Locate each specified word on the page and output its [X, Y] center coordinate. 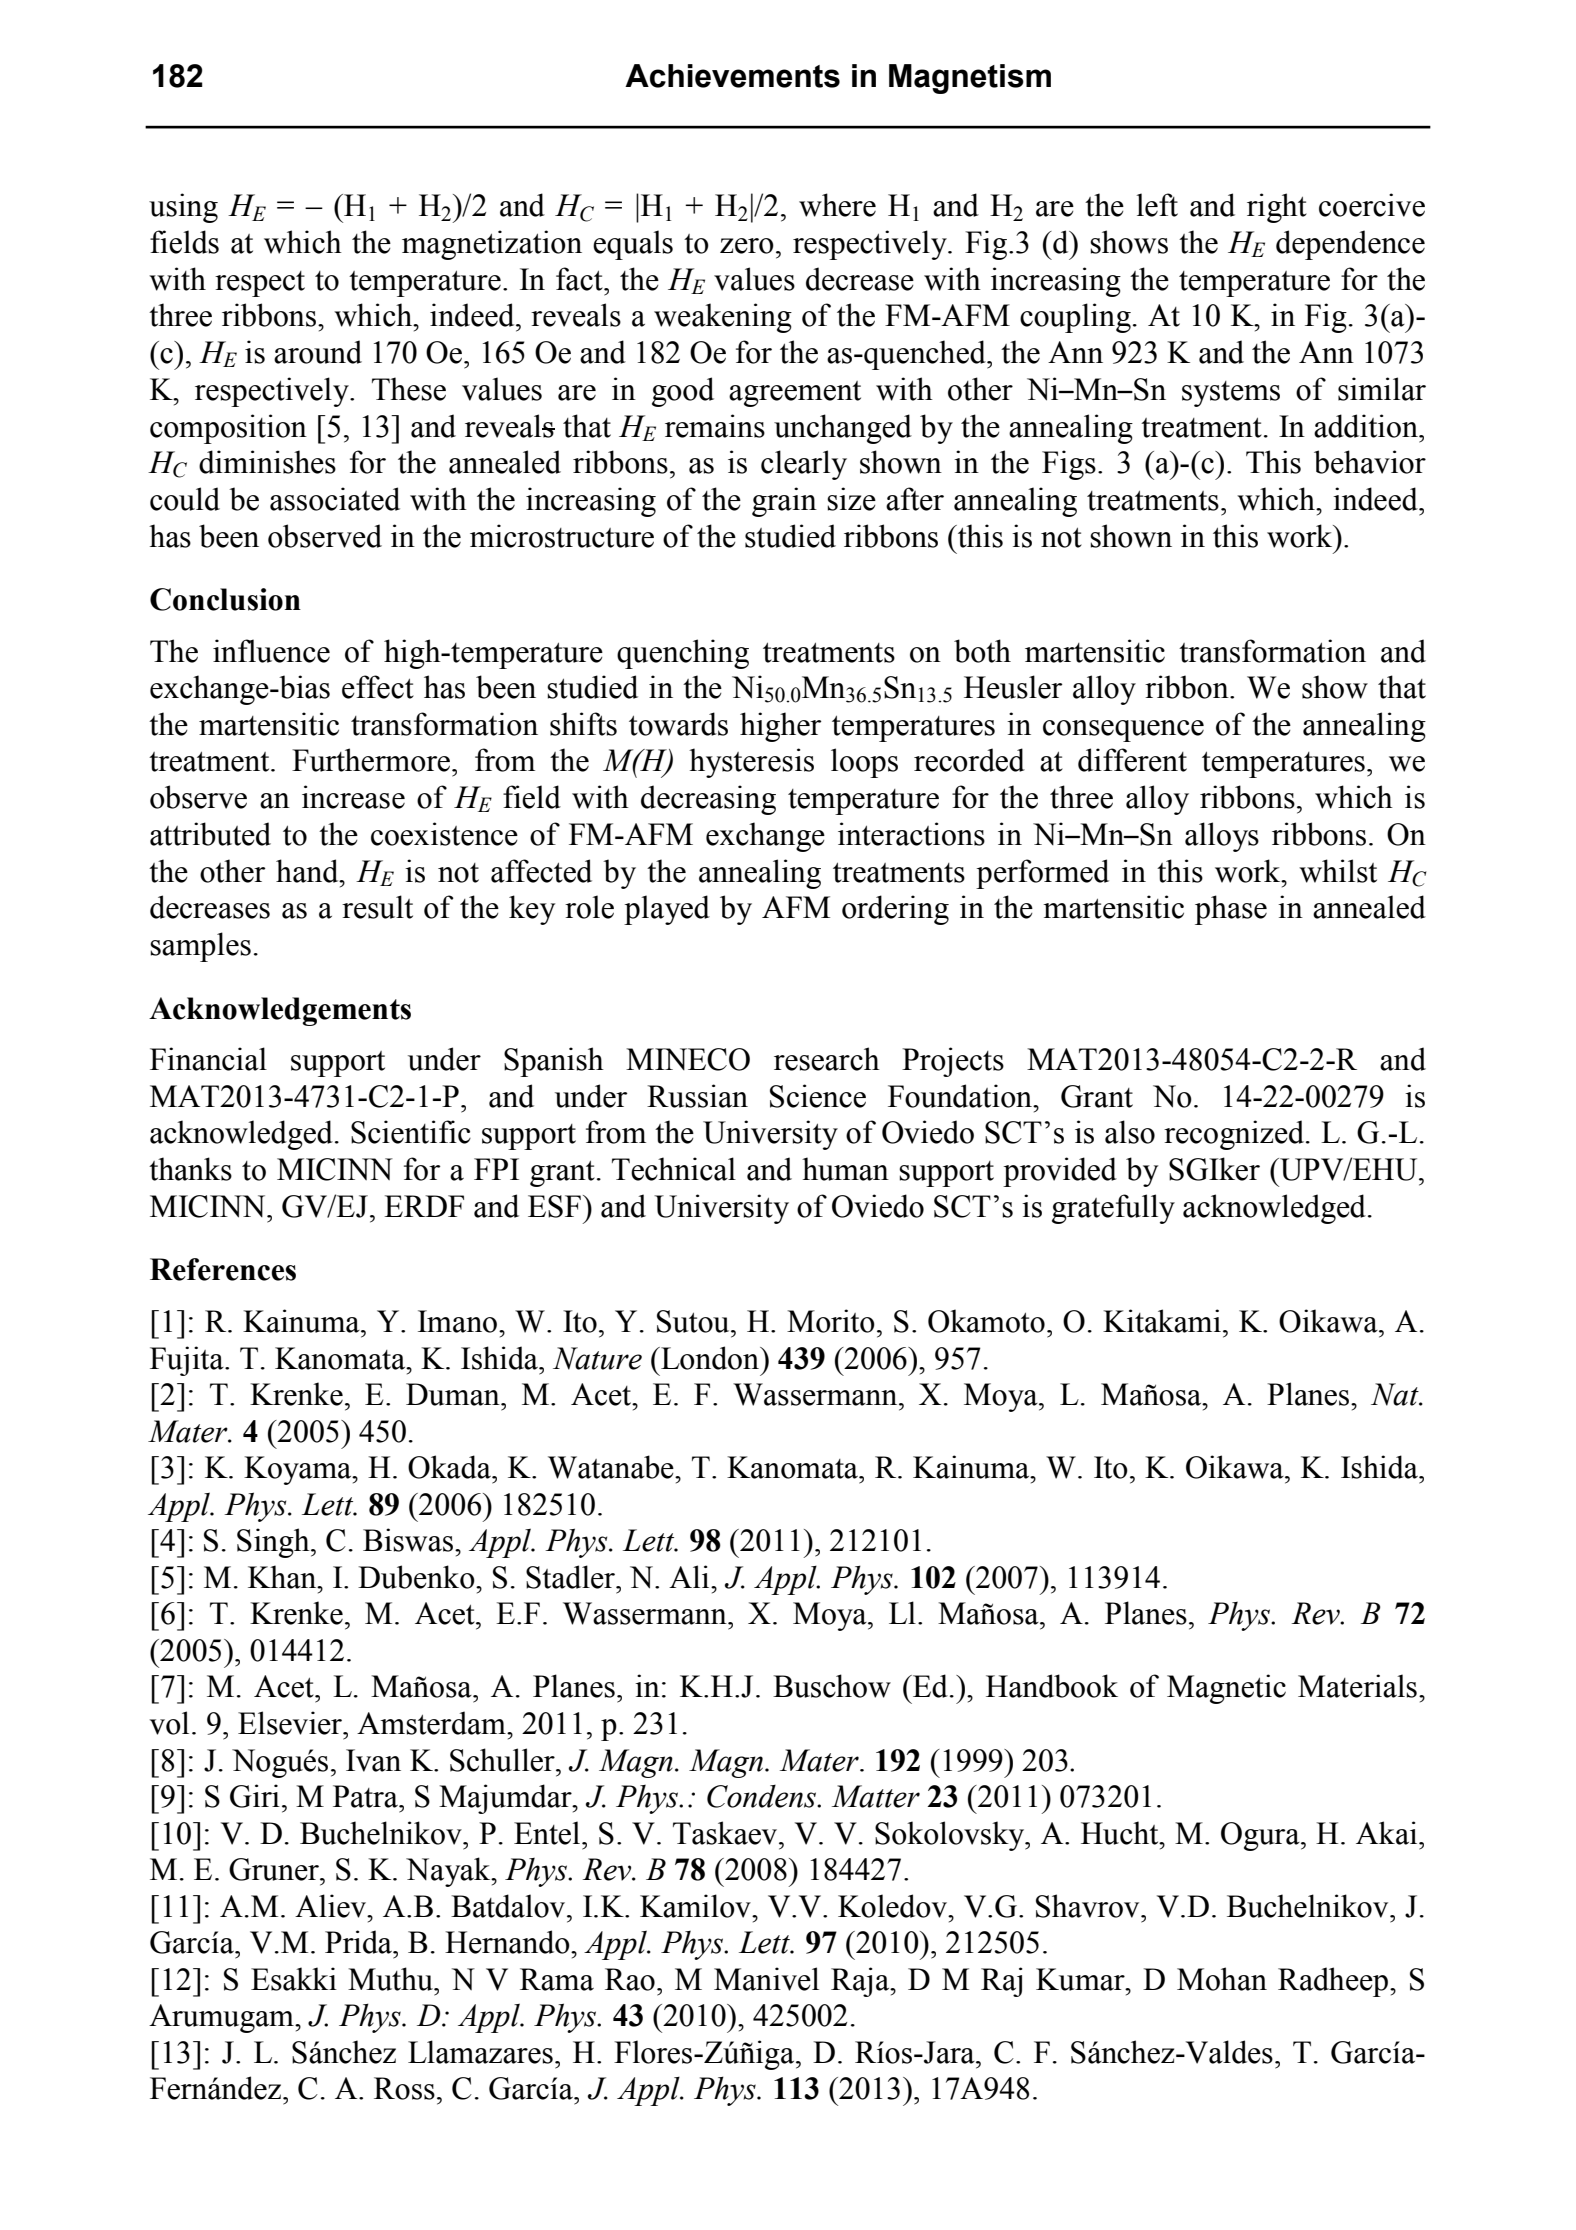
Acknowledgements [280, 1011]
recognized [1234, 1135]
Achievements [732, 76]
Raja [861, 1982]
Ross [404, 2088]
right [1277, 208]
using [183, 208]
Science [818, 1096]
